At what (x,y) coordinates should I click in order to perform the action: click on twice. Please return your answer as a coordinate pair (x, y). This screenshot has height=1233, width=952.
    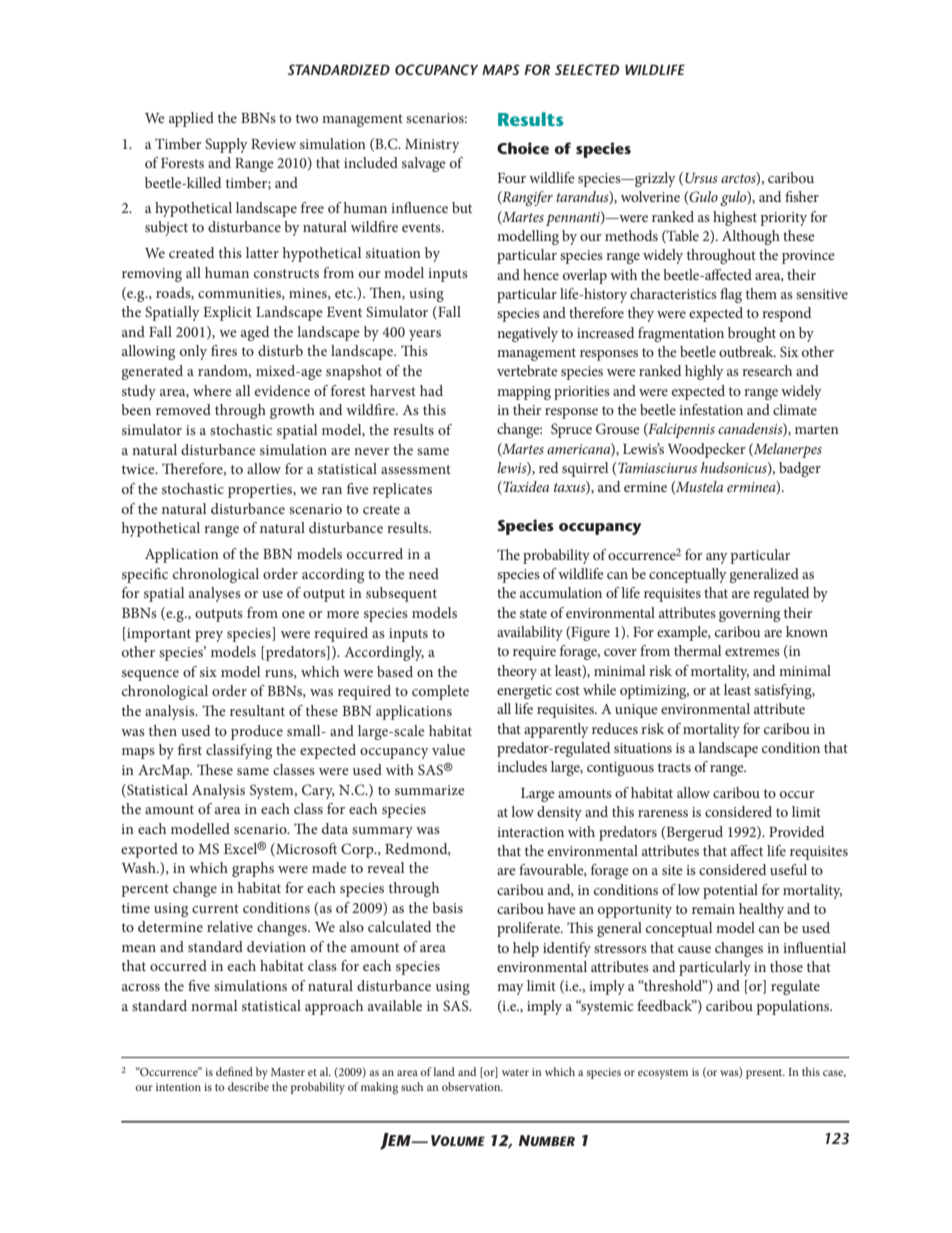
    Looking at the image, I should click on (139, 469).
